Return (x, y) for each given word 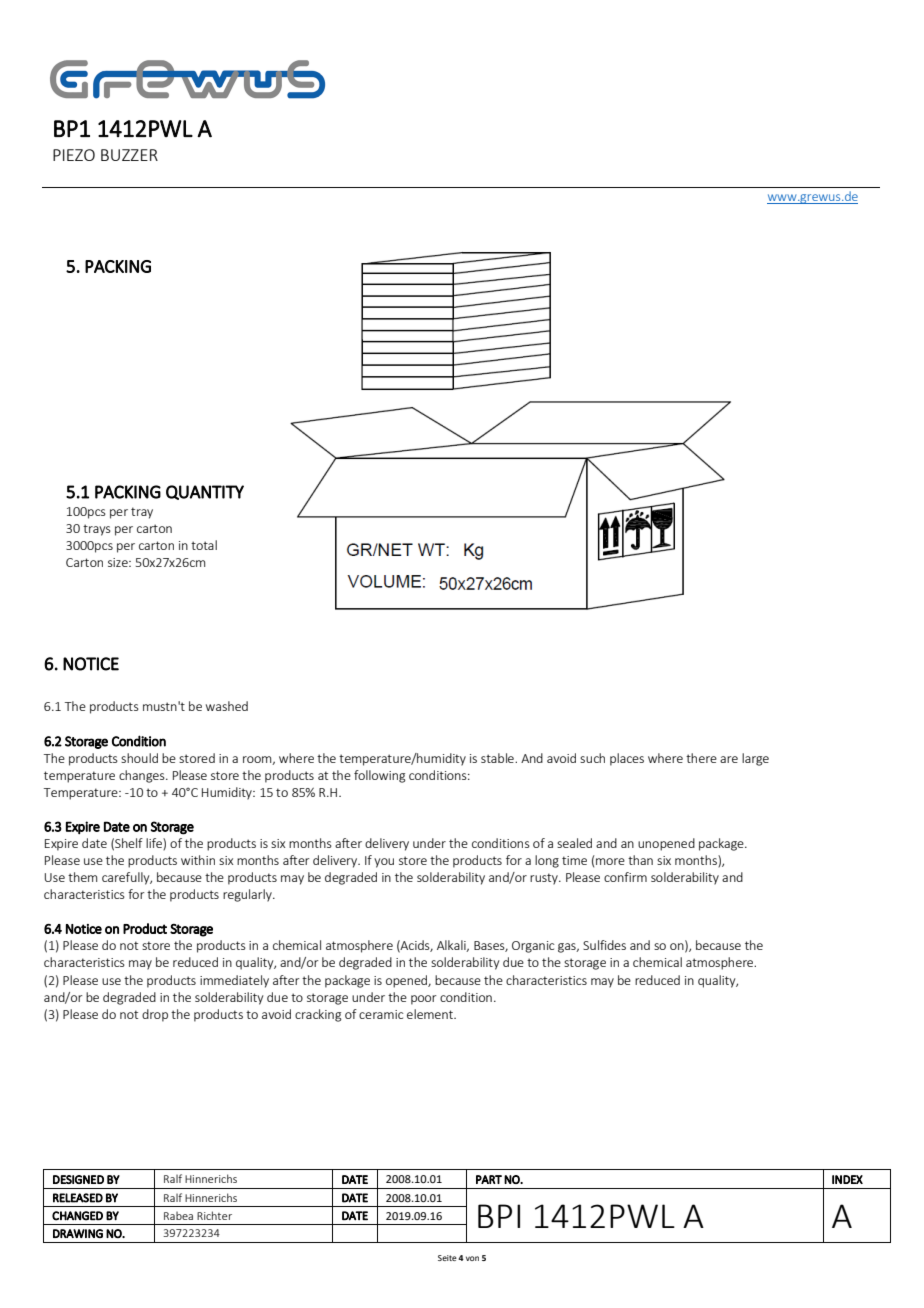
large (755, 759)
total (204, 545)
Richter (214, 1215)
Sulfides (604, 945)
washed (227, 706)
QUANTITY (205, 492)
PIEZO (74, 155)
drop (155, 1015)
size (119, 562)
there (701, 758)
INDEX (847, 1179)
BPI (499, 1216)
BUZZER (129, 155)
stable (498, 758)
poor (423, 1000)
